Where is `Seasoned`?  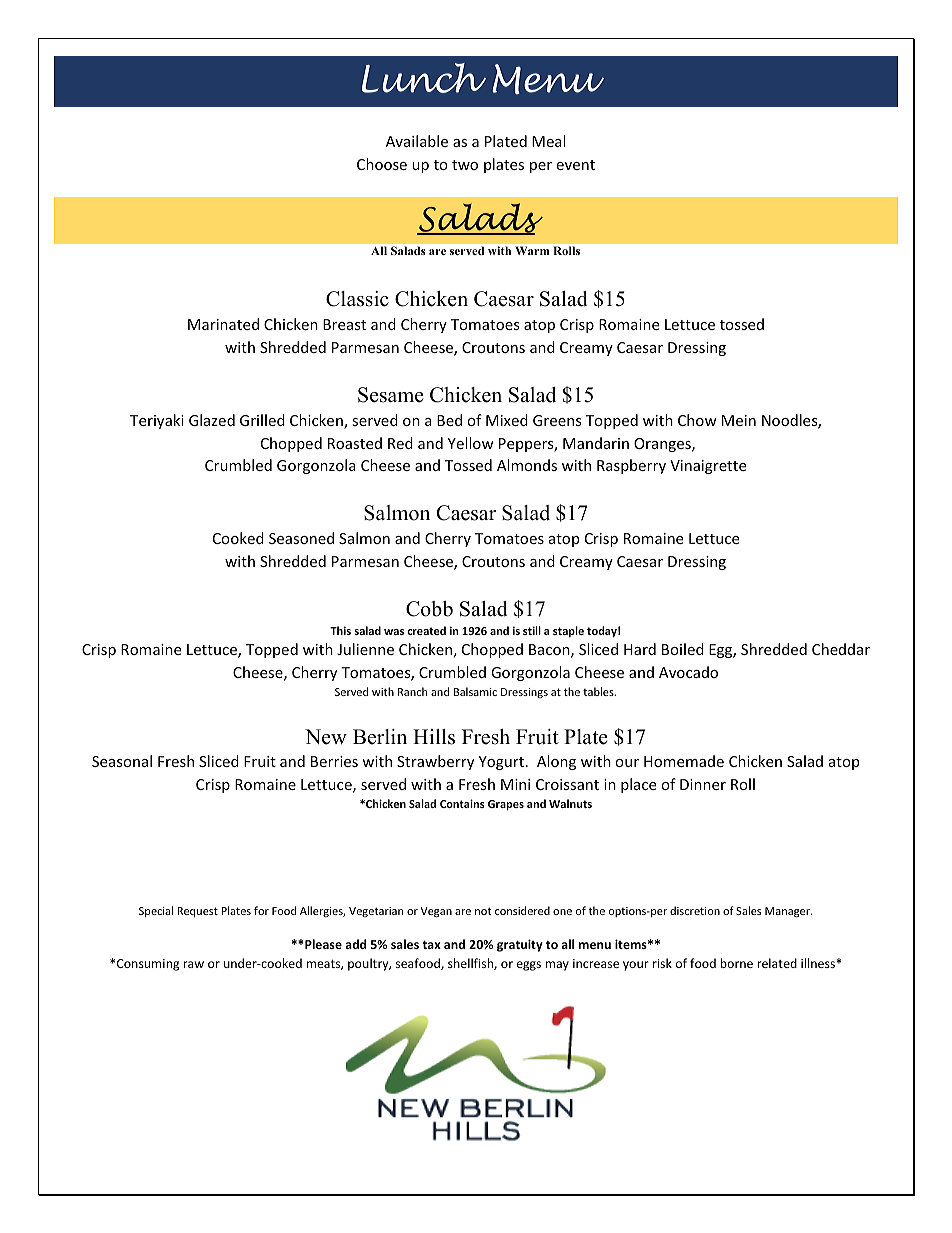 Seasoned is located at coordinates (301, 538).
